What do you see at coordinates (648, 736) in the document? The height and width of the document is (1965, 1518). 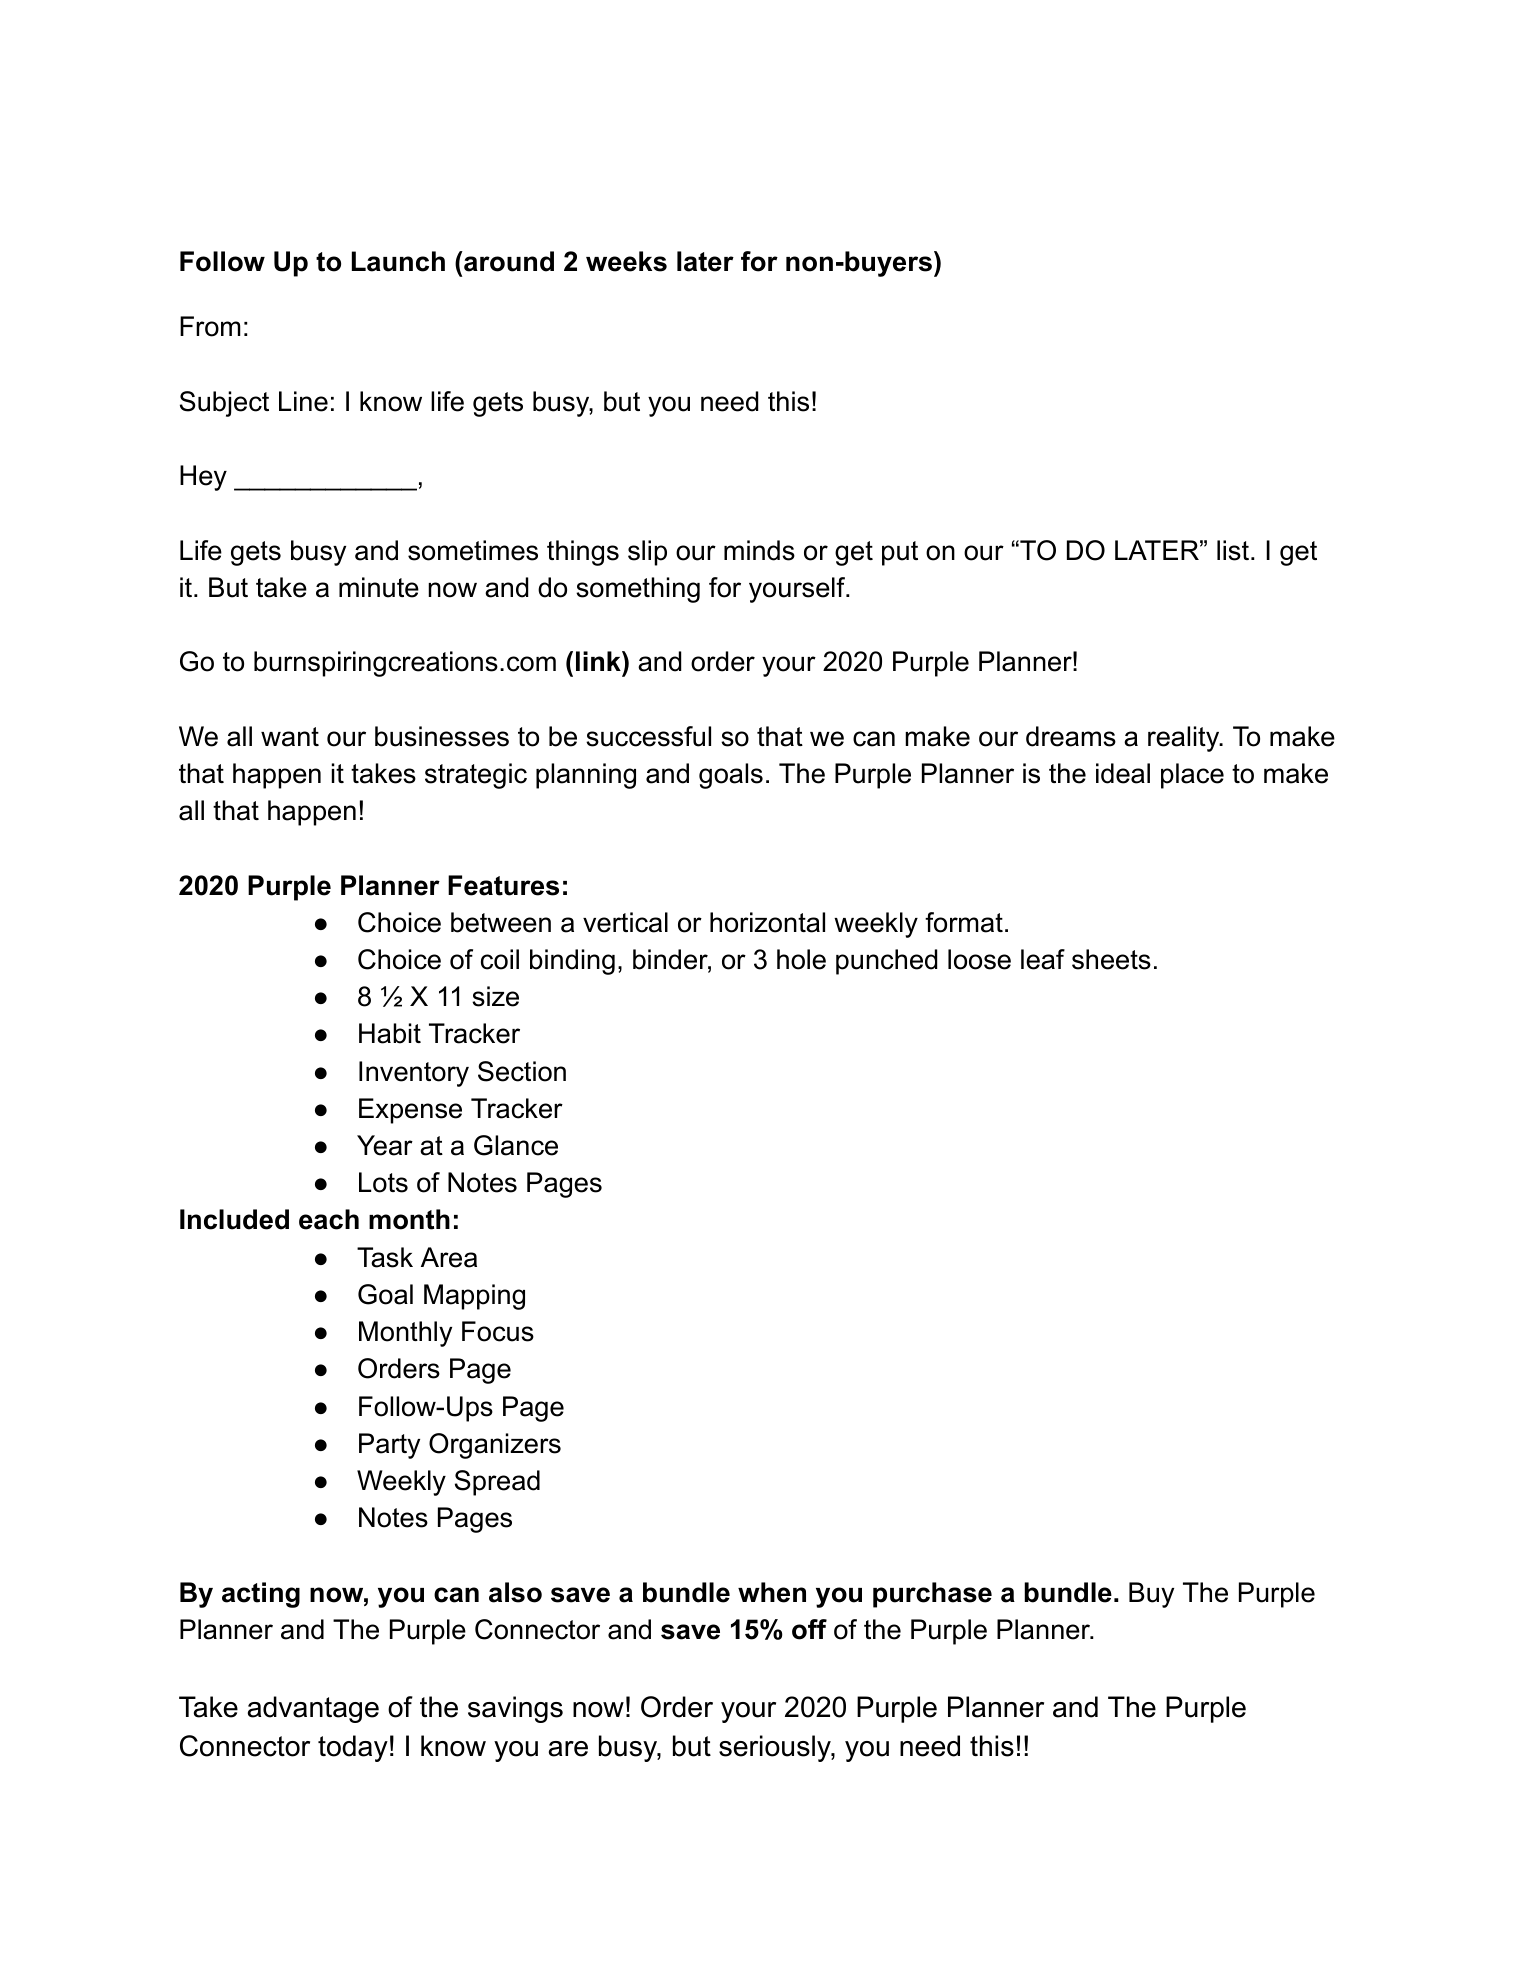 I see `successful` at bounding box center [648, 736].
